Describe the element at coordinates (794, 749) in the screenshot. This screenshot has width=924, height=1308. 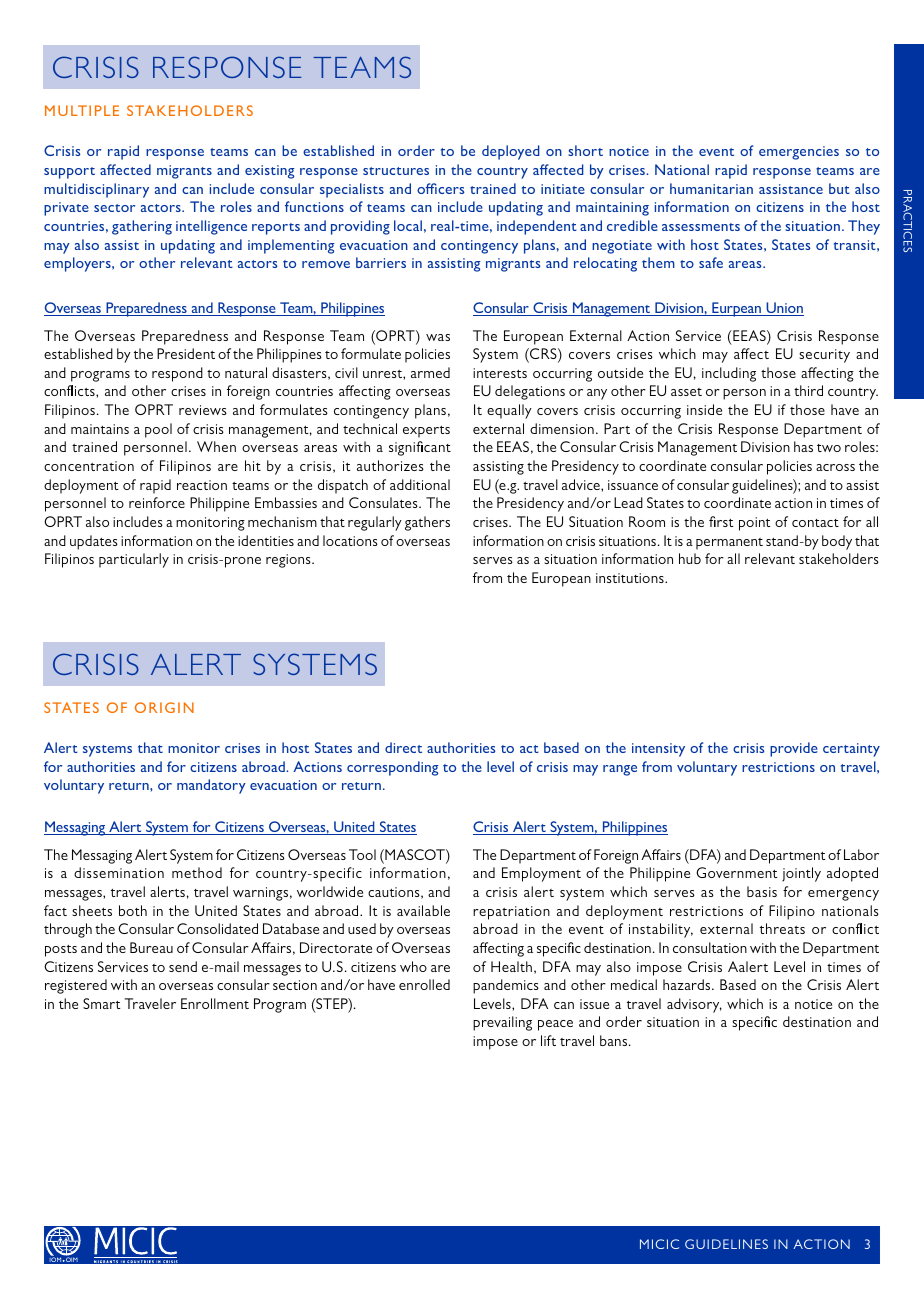
I see `provide` at that location.
